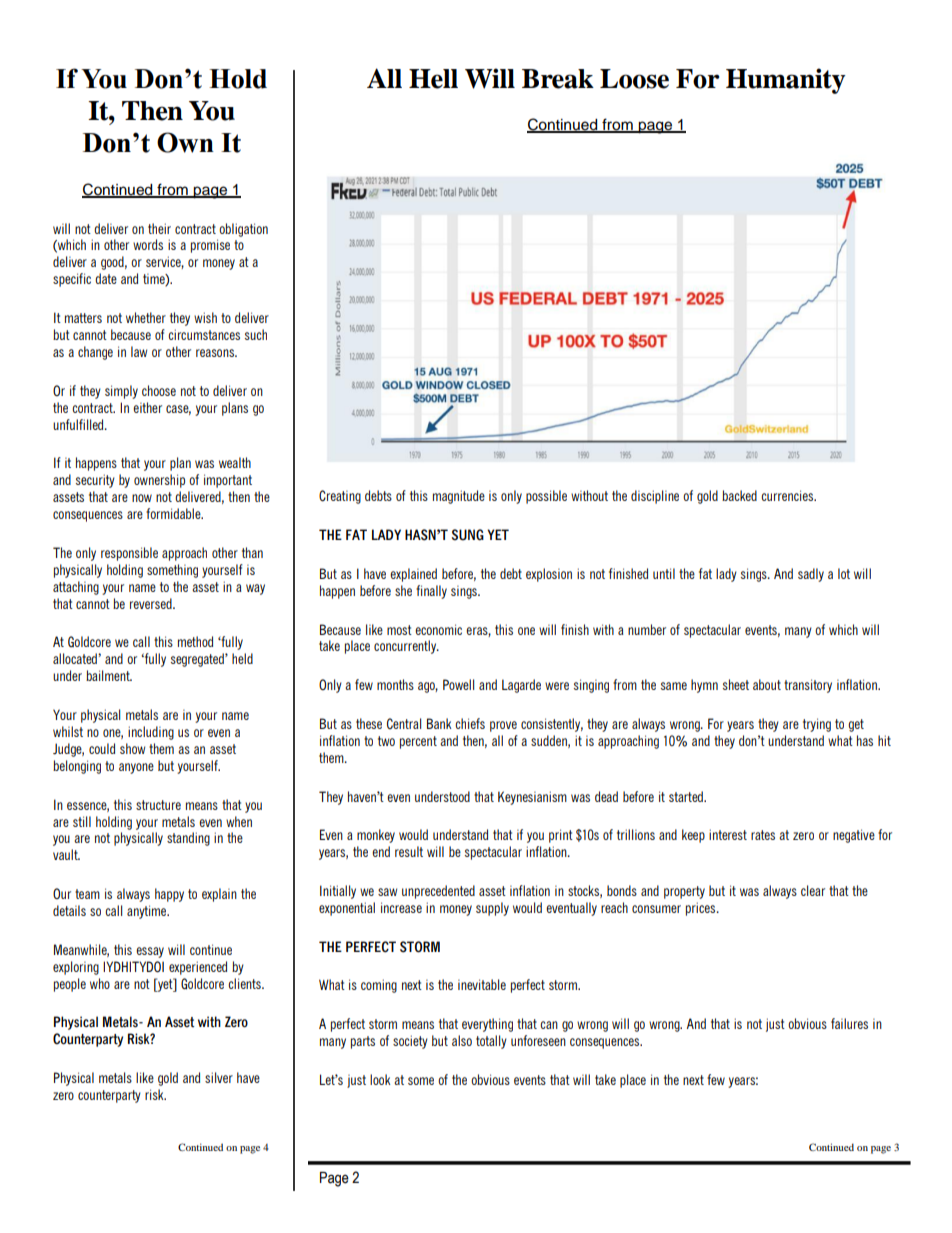 The width and height of the screenshot is (952, 1233). What do you see at coordinates (767, 684) in the screenshot?
I see `about` at bounding box center [767, 684].
